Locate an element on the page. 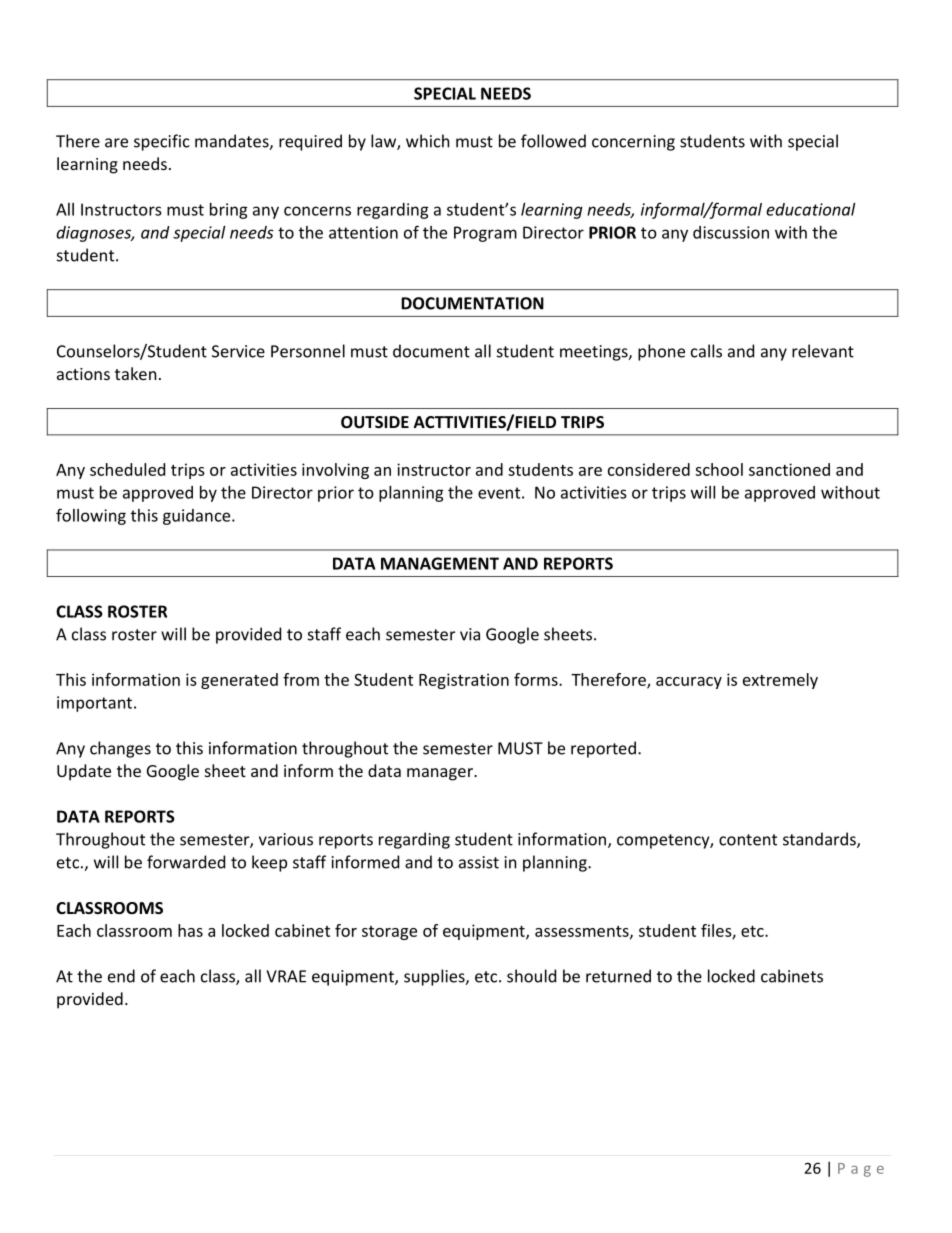 The width and height of the image is (952, 1233). which is located at coordinates (428, 141).
